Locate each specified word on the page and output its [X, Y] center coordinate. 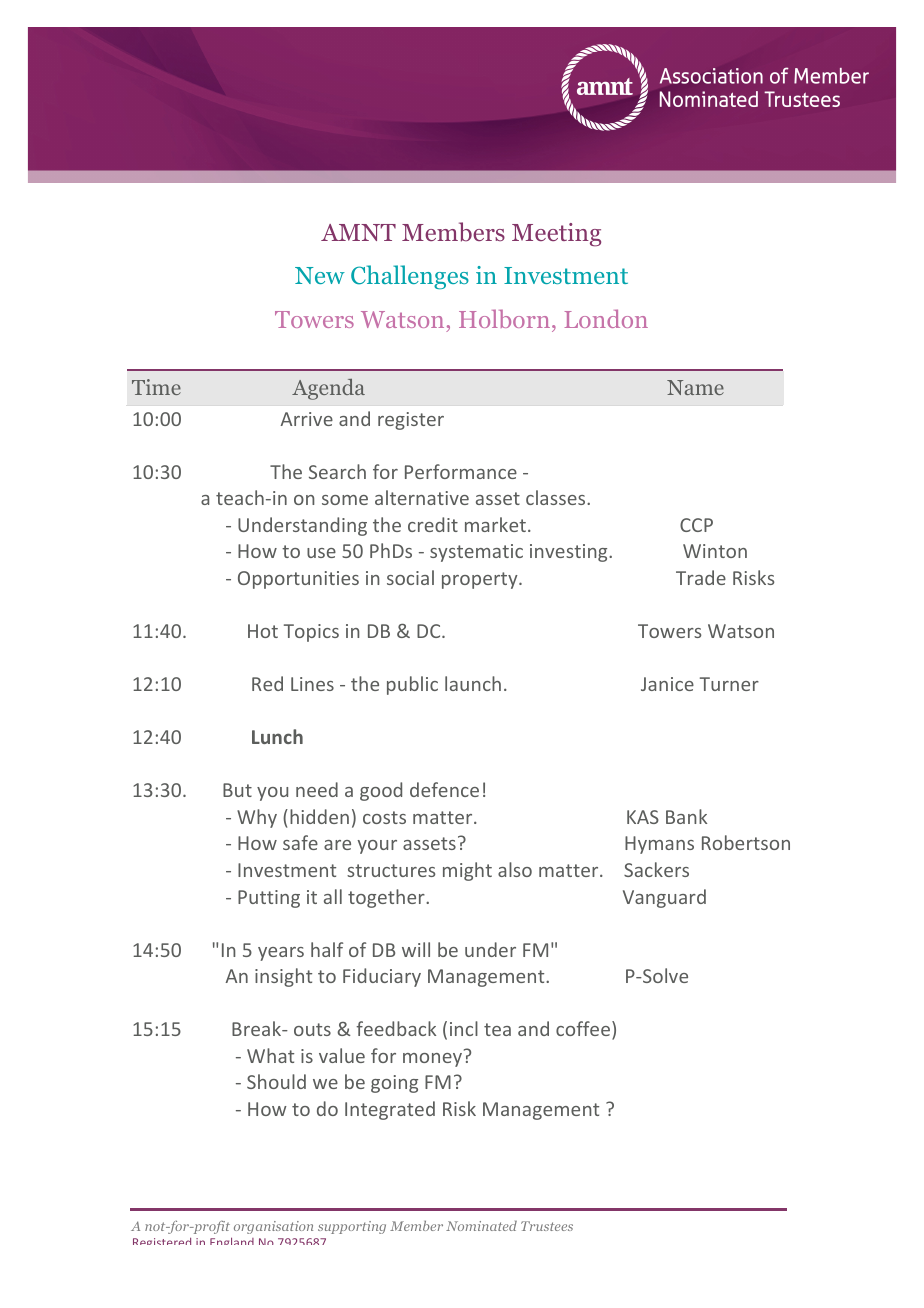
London [606, 318]
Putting [269, 899]
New [320, 275]
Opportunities [298, 580]
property [481, 580]
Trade [701, 577]
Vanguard [664, 898]
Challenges [410, 277]
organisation [273, 1227]
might [467, 871]
